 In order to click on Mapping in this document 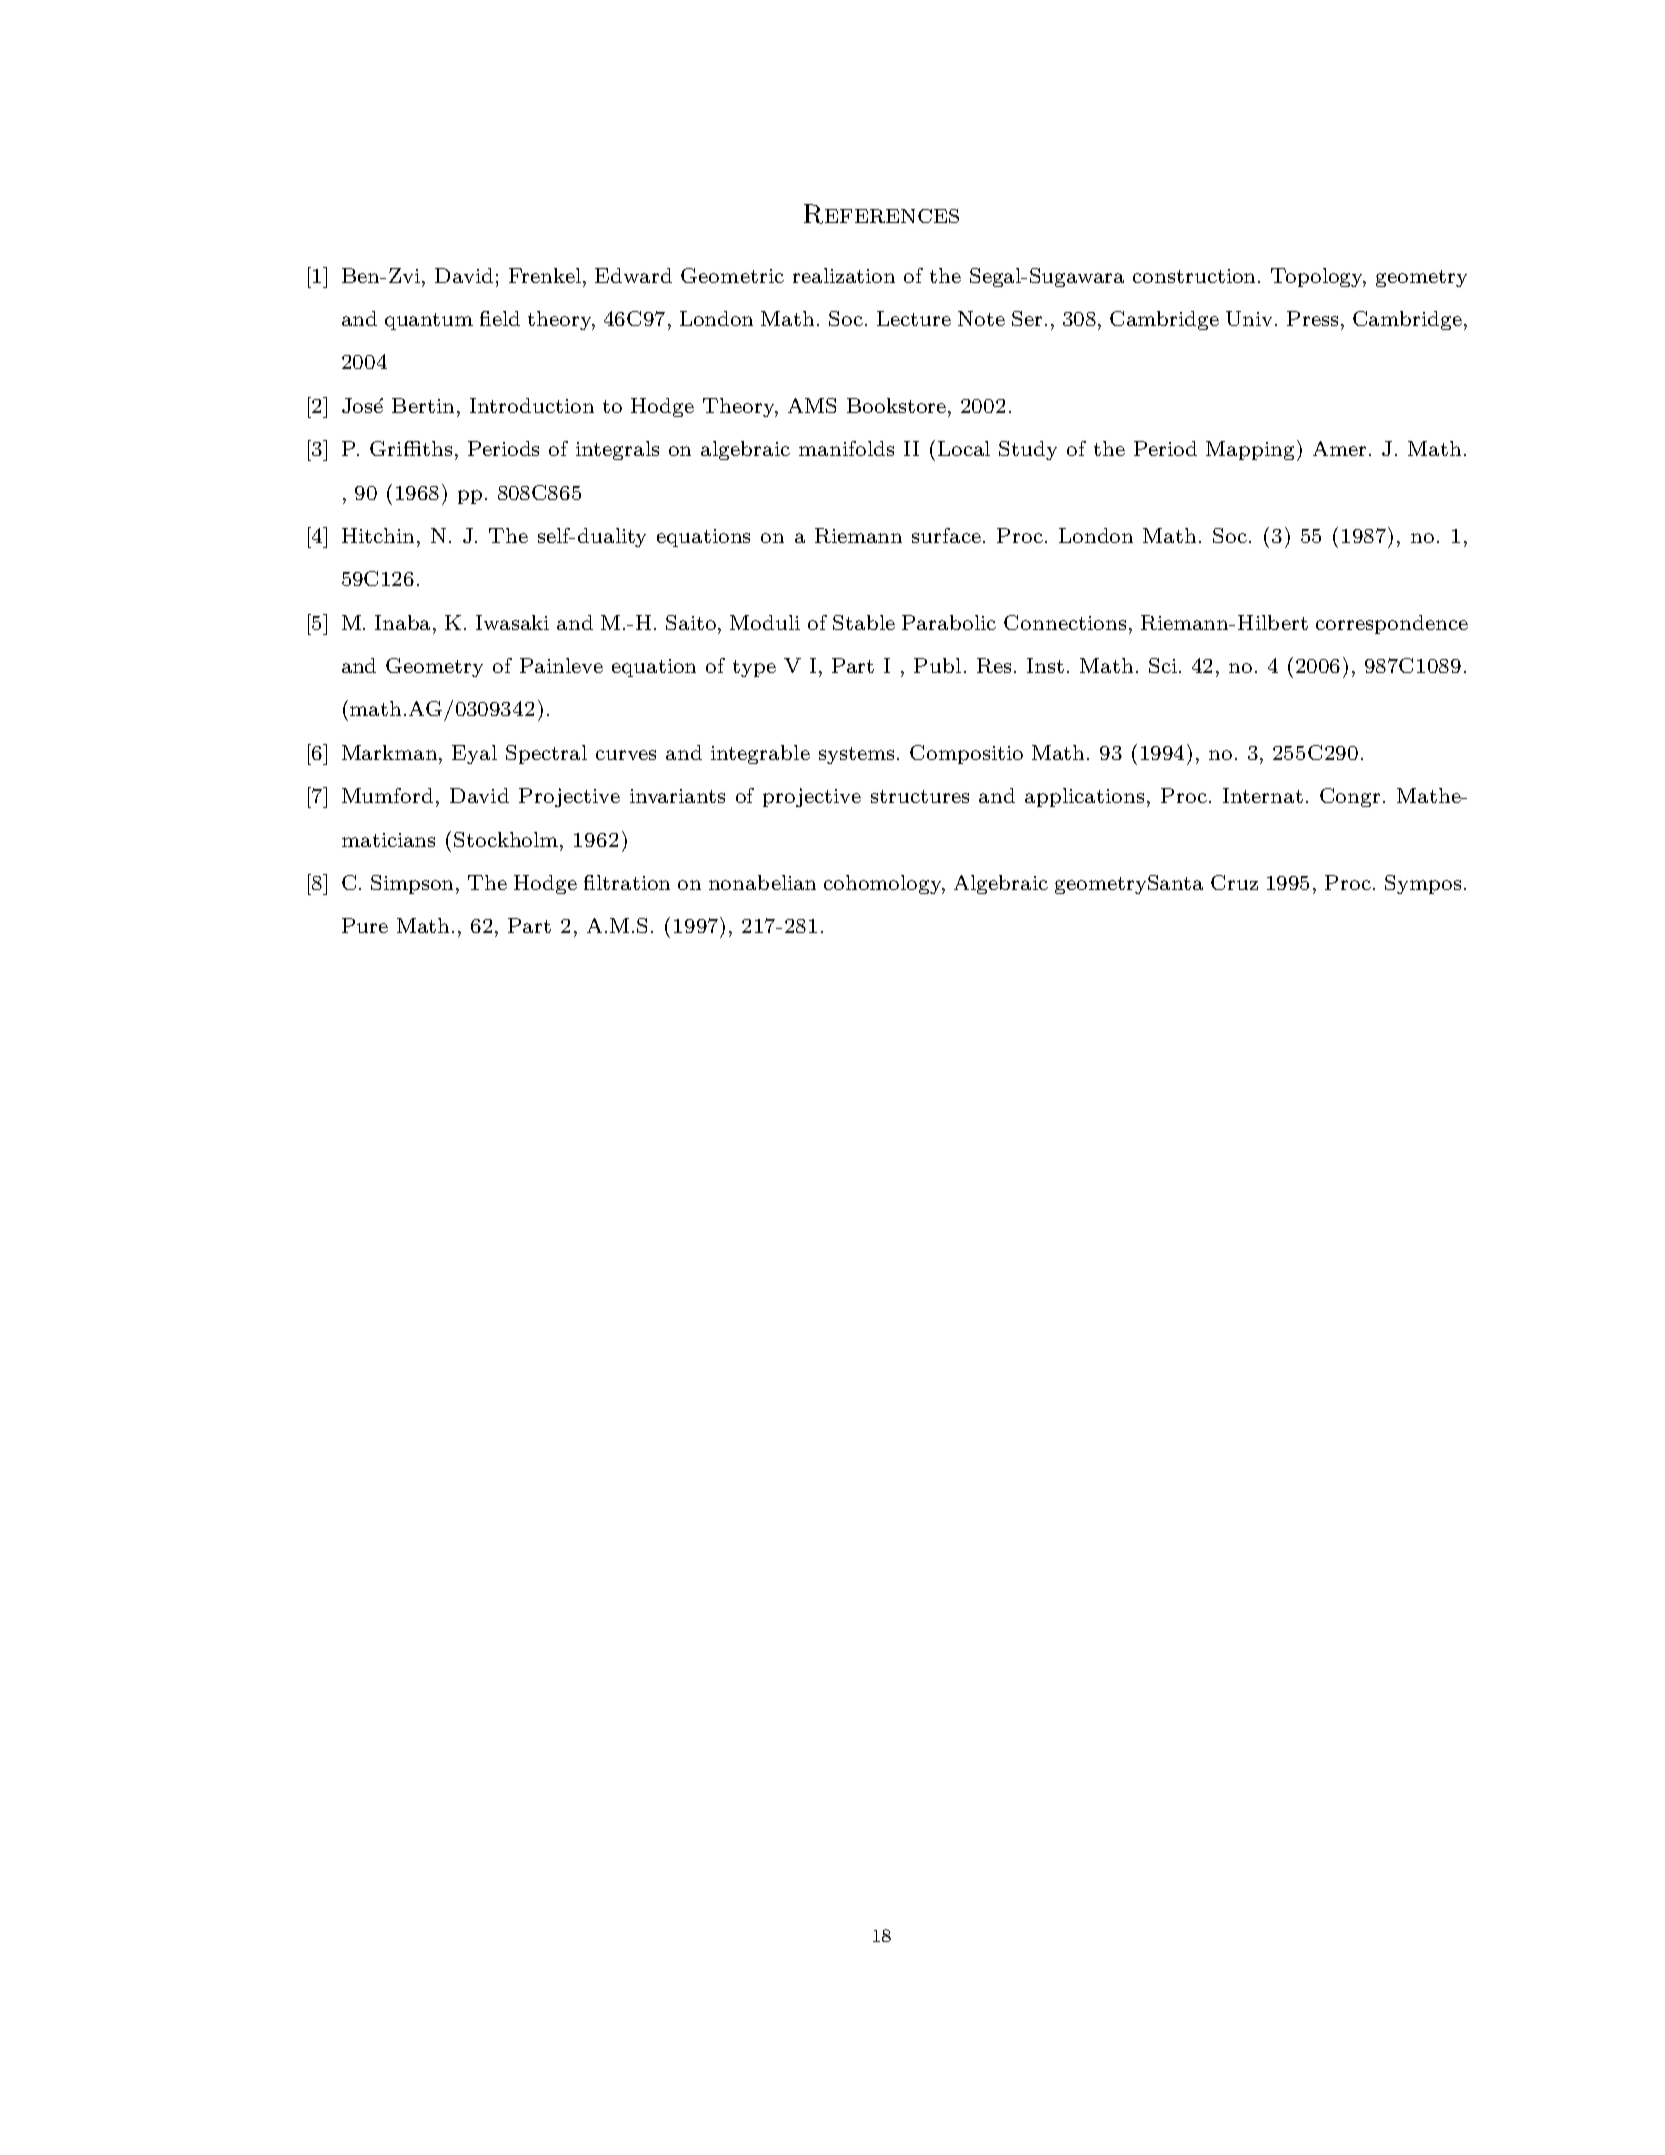, I will do `click(1250, 450)`.
